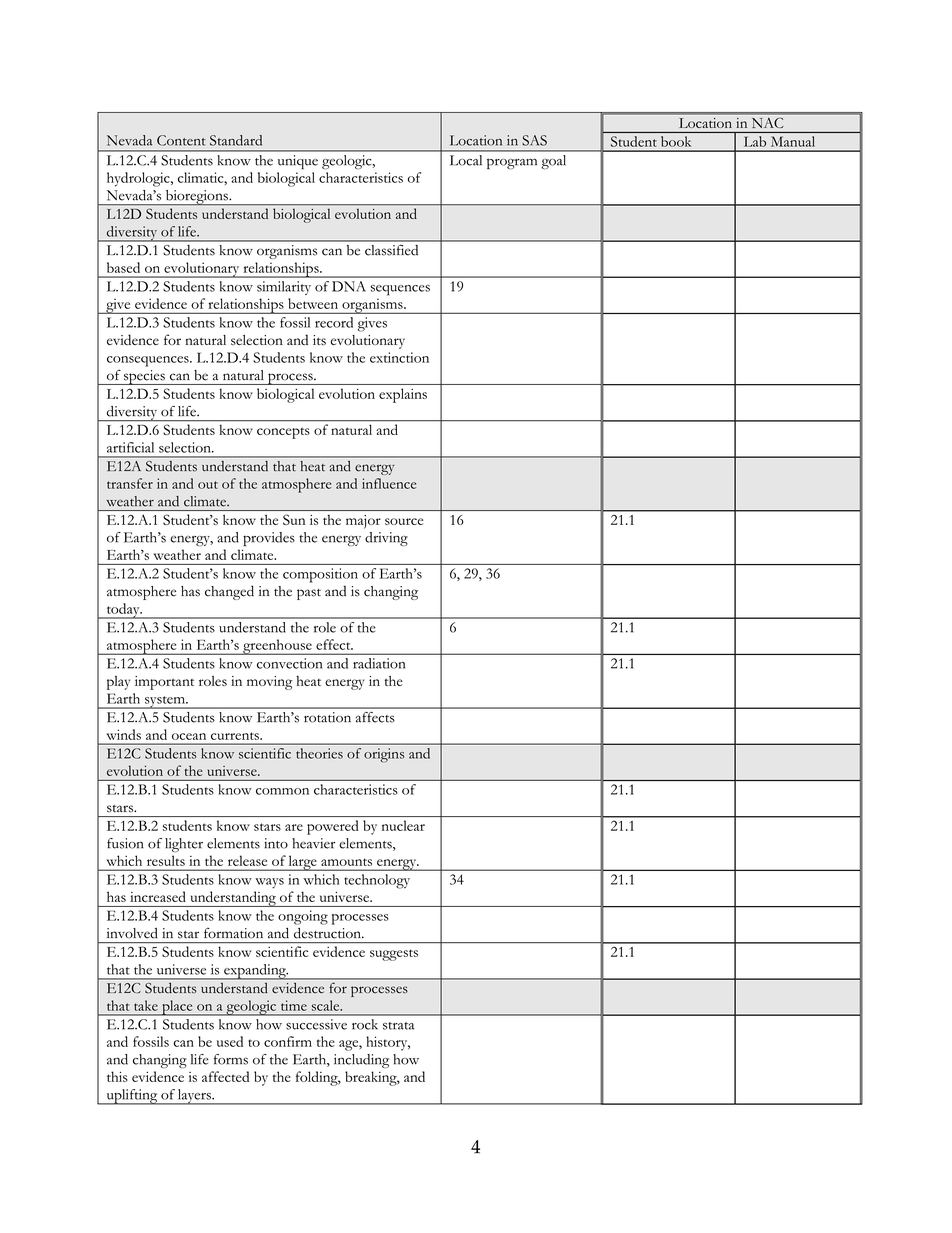  I want to click on important, so click(164, 683).
